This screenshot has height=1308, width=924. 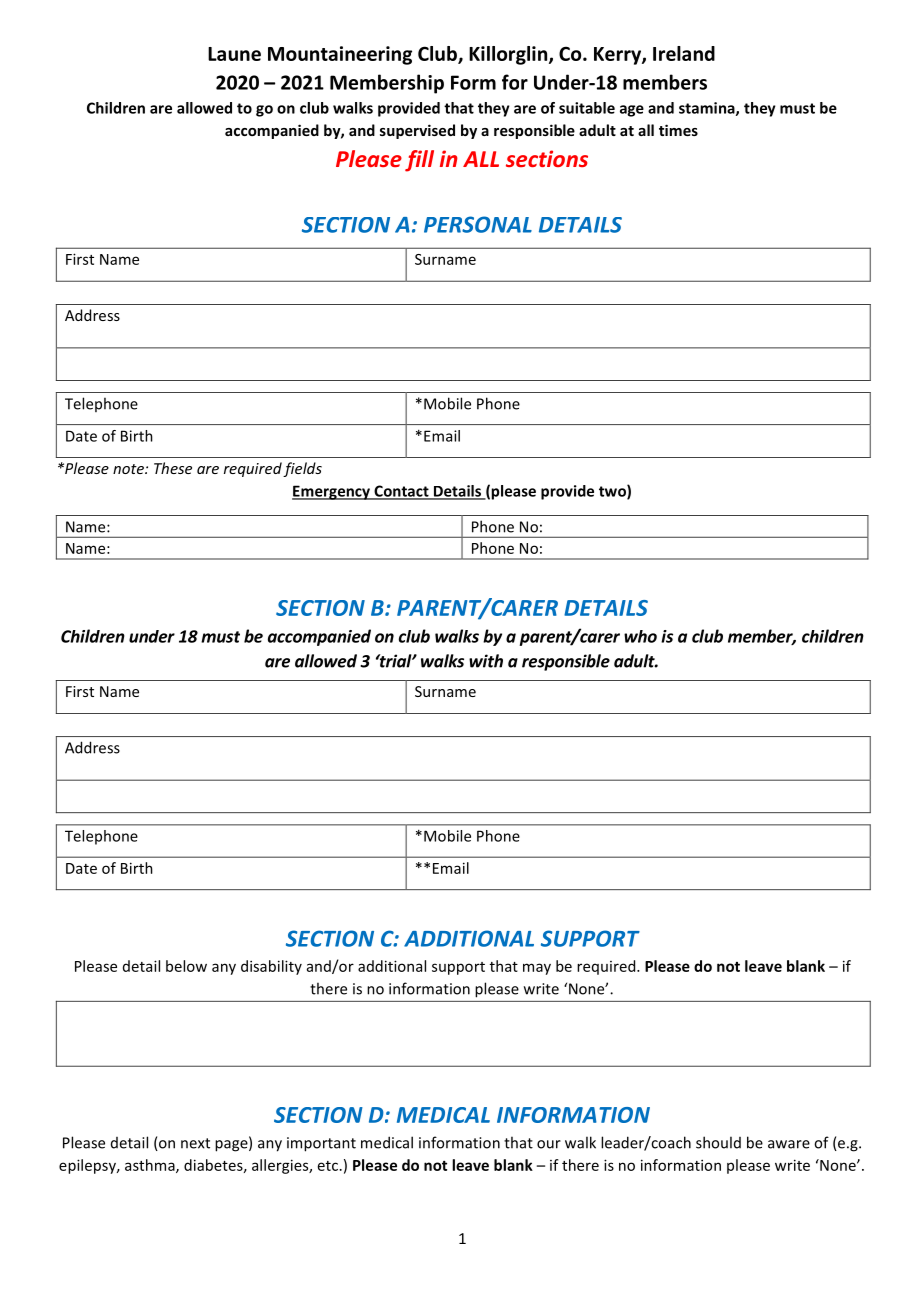 What do you see at coordinates (684, 53) in the screenshot?
I see `Ireland` at bounding box center [684, 53].
